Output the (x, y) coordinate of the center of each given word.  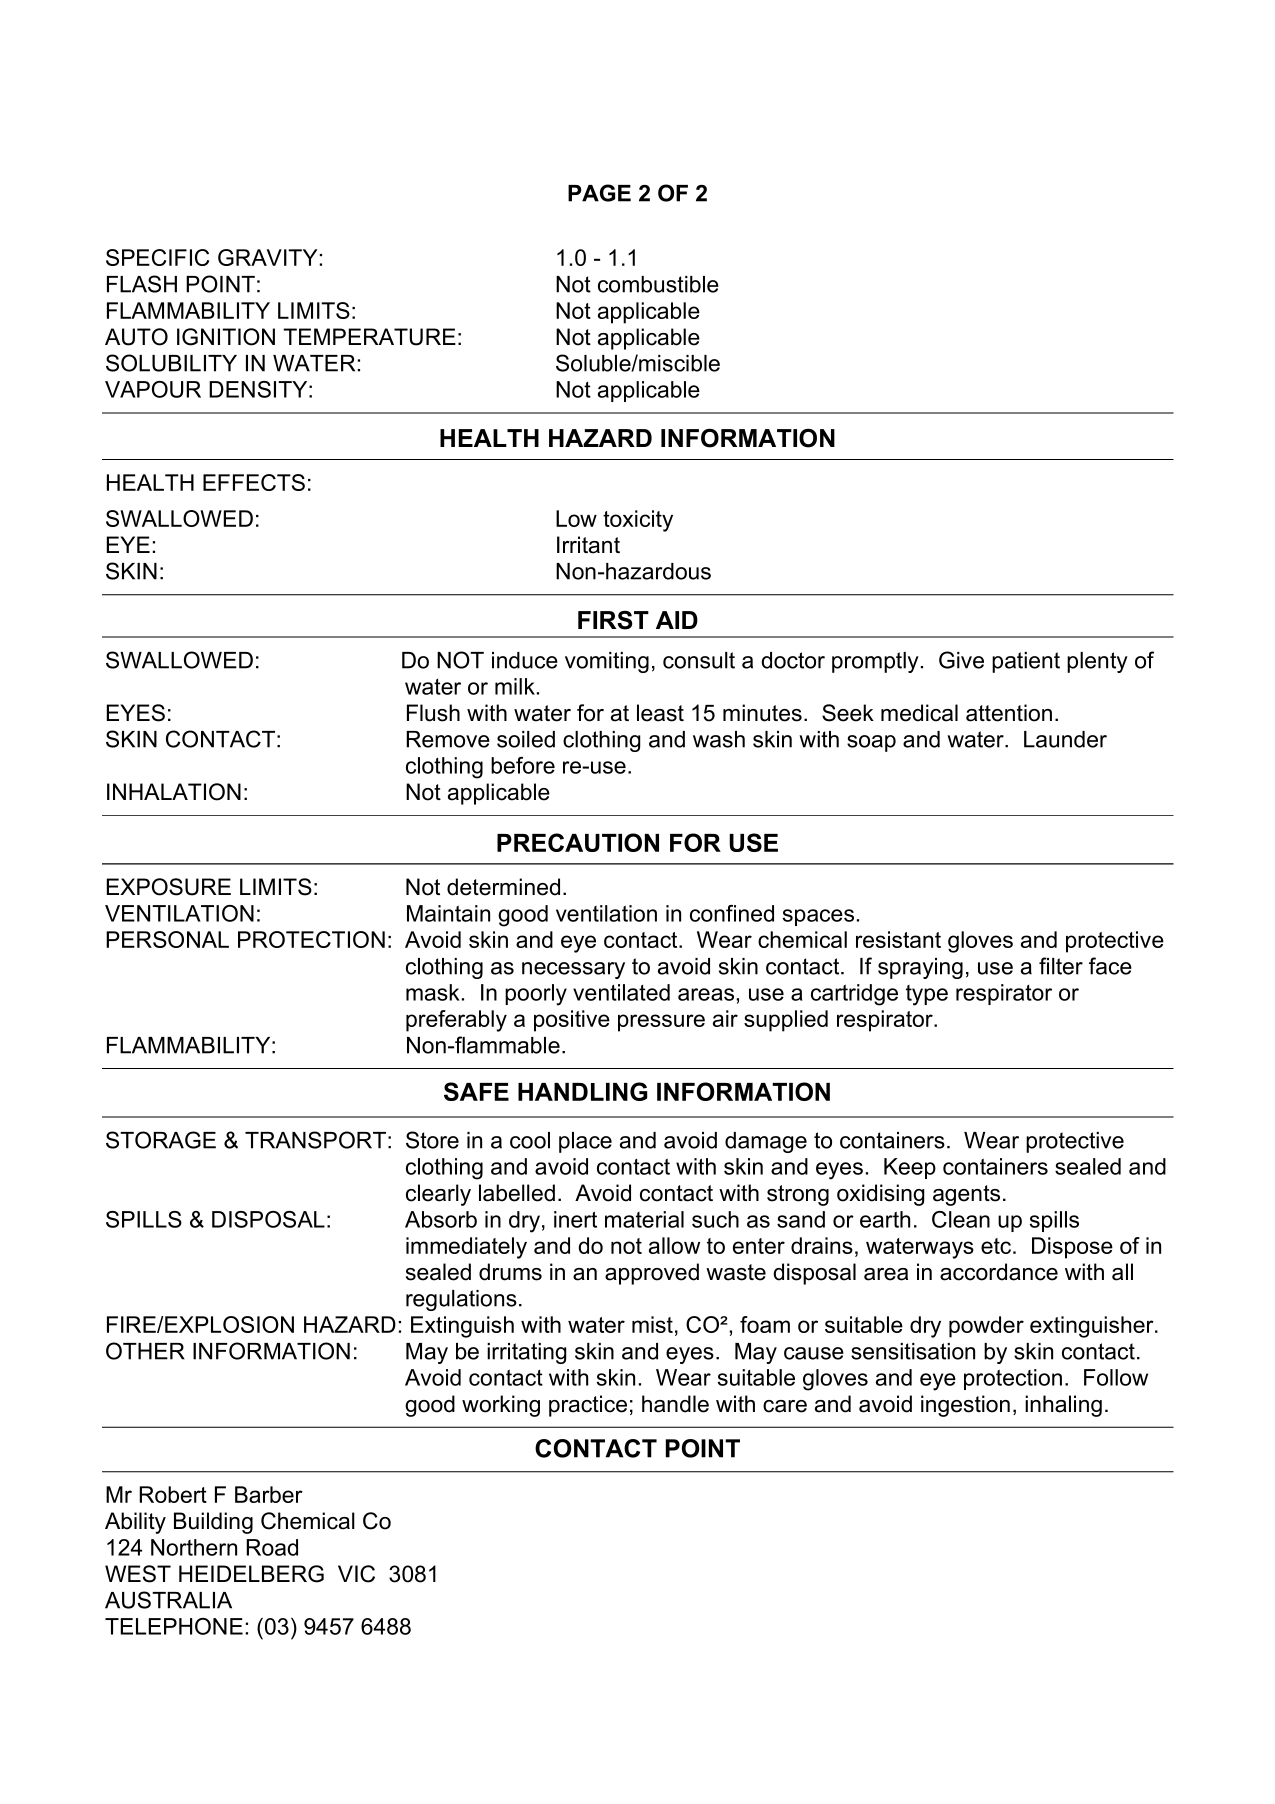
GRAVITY (268, 257)
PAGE (599, 193)
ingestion (965, 1406)
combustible (658, 284)
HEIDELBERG (251, 1574)
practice (588, 1406)
